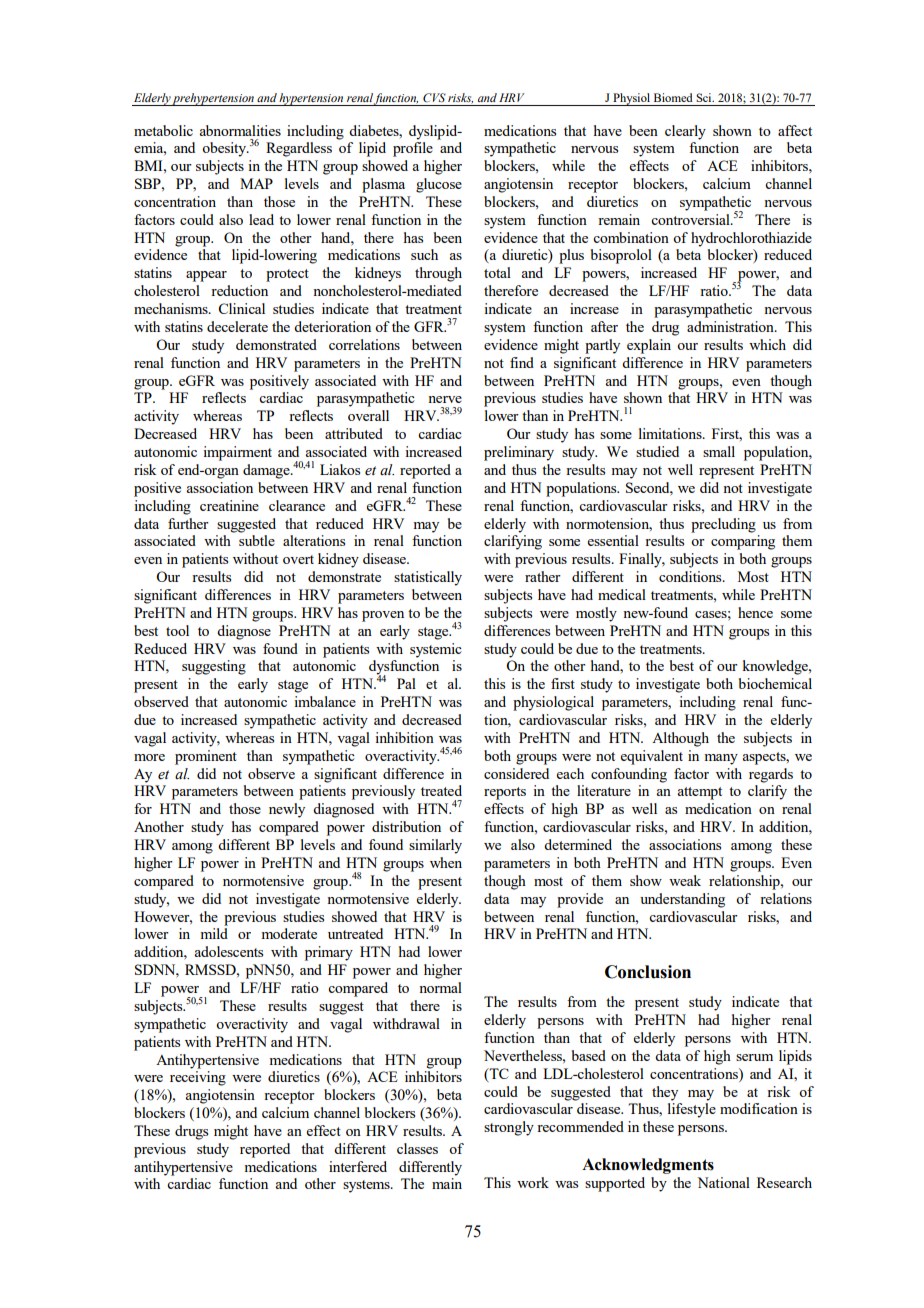  What do you see at coordinates (692, 1110) in the screenshot?
I see `lifestyle` at bounding box center [692, 1110].
